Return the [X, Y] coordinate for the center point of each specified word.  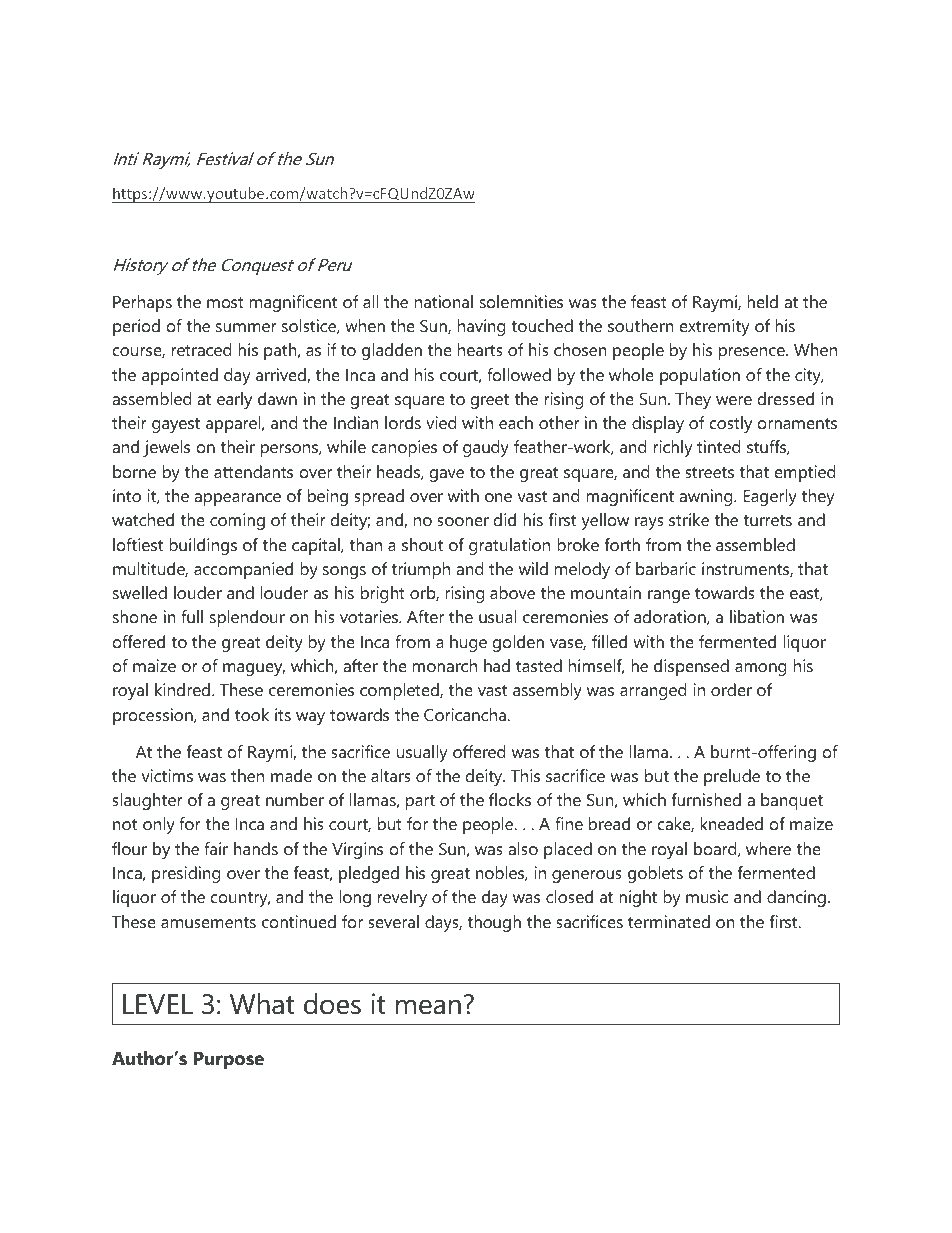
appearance [237, 499]
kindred [182, 689]
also [523, 848]
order [731, 689]
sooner [463, 521]
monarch [444, 665]
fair [216, 848]
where [768, 848]
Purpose [229, 1061]
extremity [715, 327]
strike [689, 519]
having [482, 327]
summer [246, 327]
